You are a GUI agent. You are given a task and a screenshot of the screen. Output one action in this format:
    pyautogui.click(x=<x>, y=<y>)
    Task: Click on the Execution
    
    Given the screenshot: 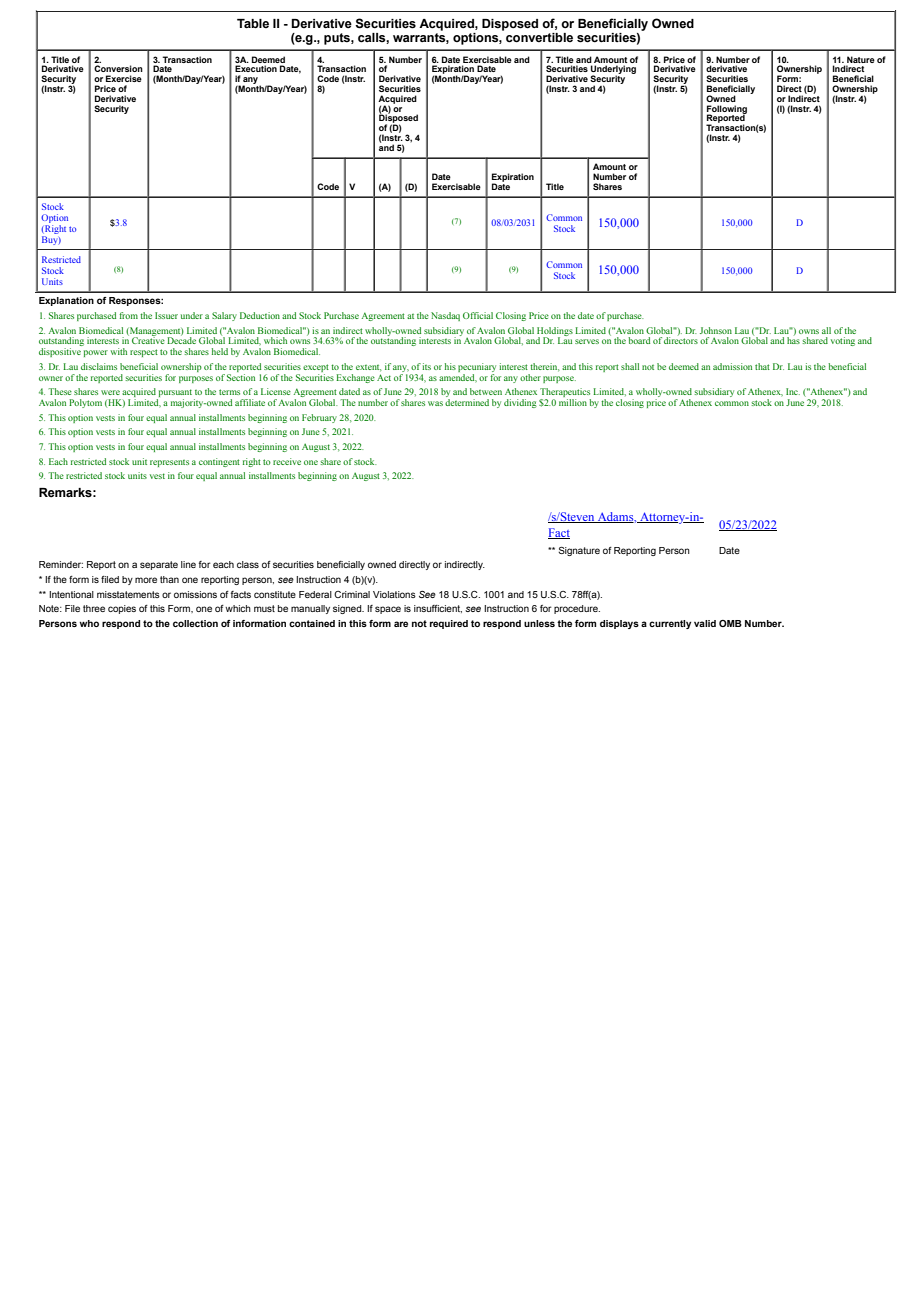 What is the action you would take?
    pyautogui.click(x=256, y=68)
